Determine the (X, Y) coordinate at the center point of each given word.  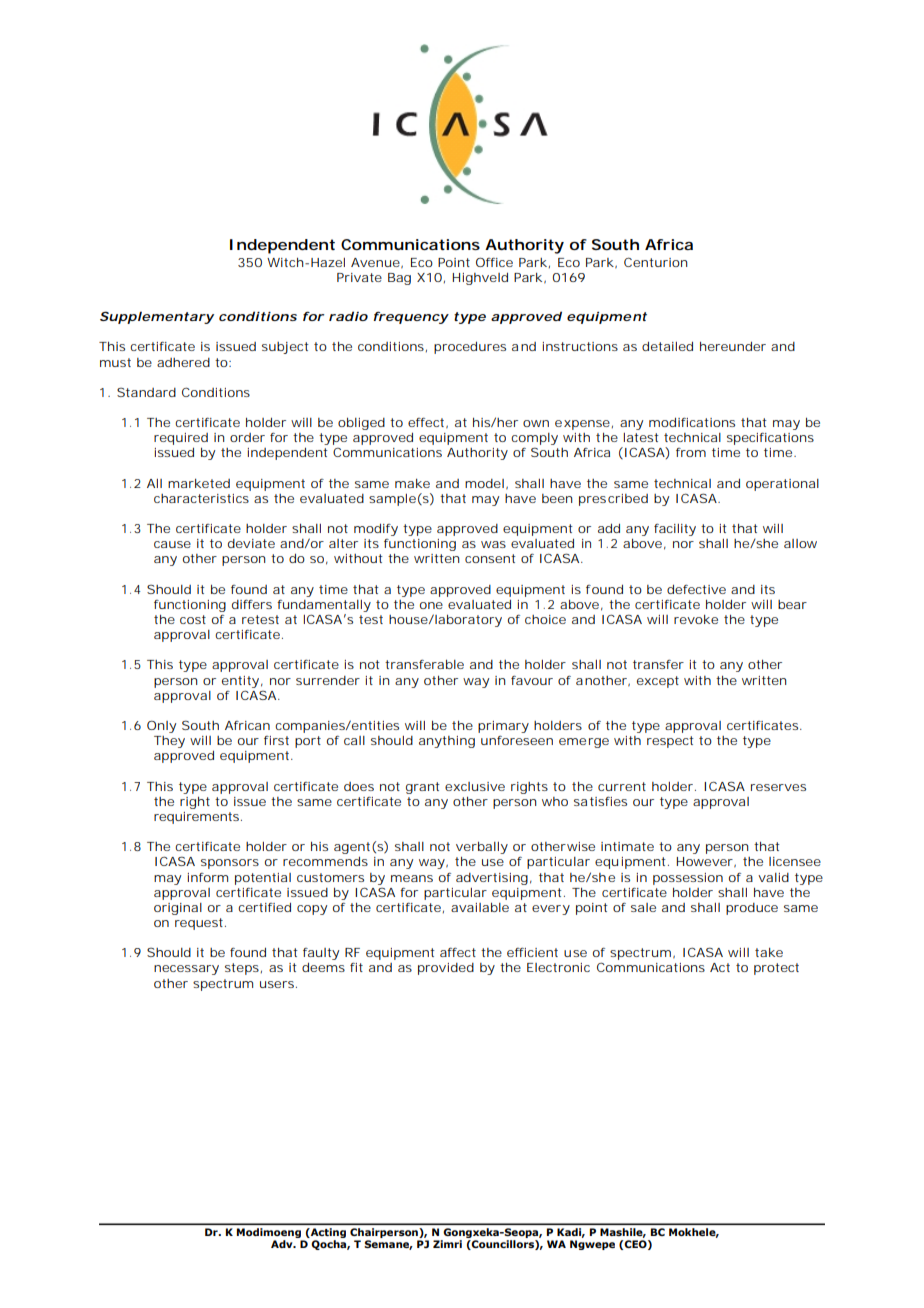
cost (193, 619)
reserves (778, 787)
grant (423, 788)
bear (792, 604)
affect (458, 952)
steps (242, 969)
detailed (667, 346)
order (247, 437)
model (484, 483)
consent (490, 558)
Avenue (375, 262)
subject (285, 348)
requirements (196, 818)
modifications (692, 422)
